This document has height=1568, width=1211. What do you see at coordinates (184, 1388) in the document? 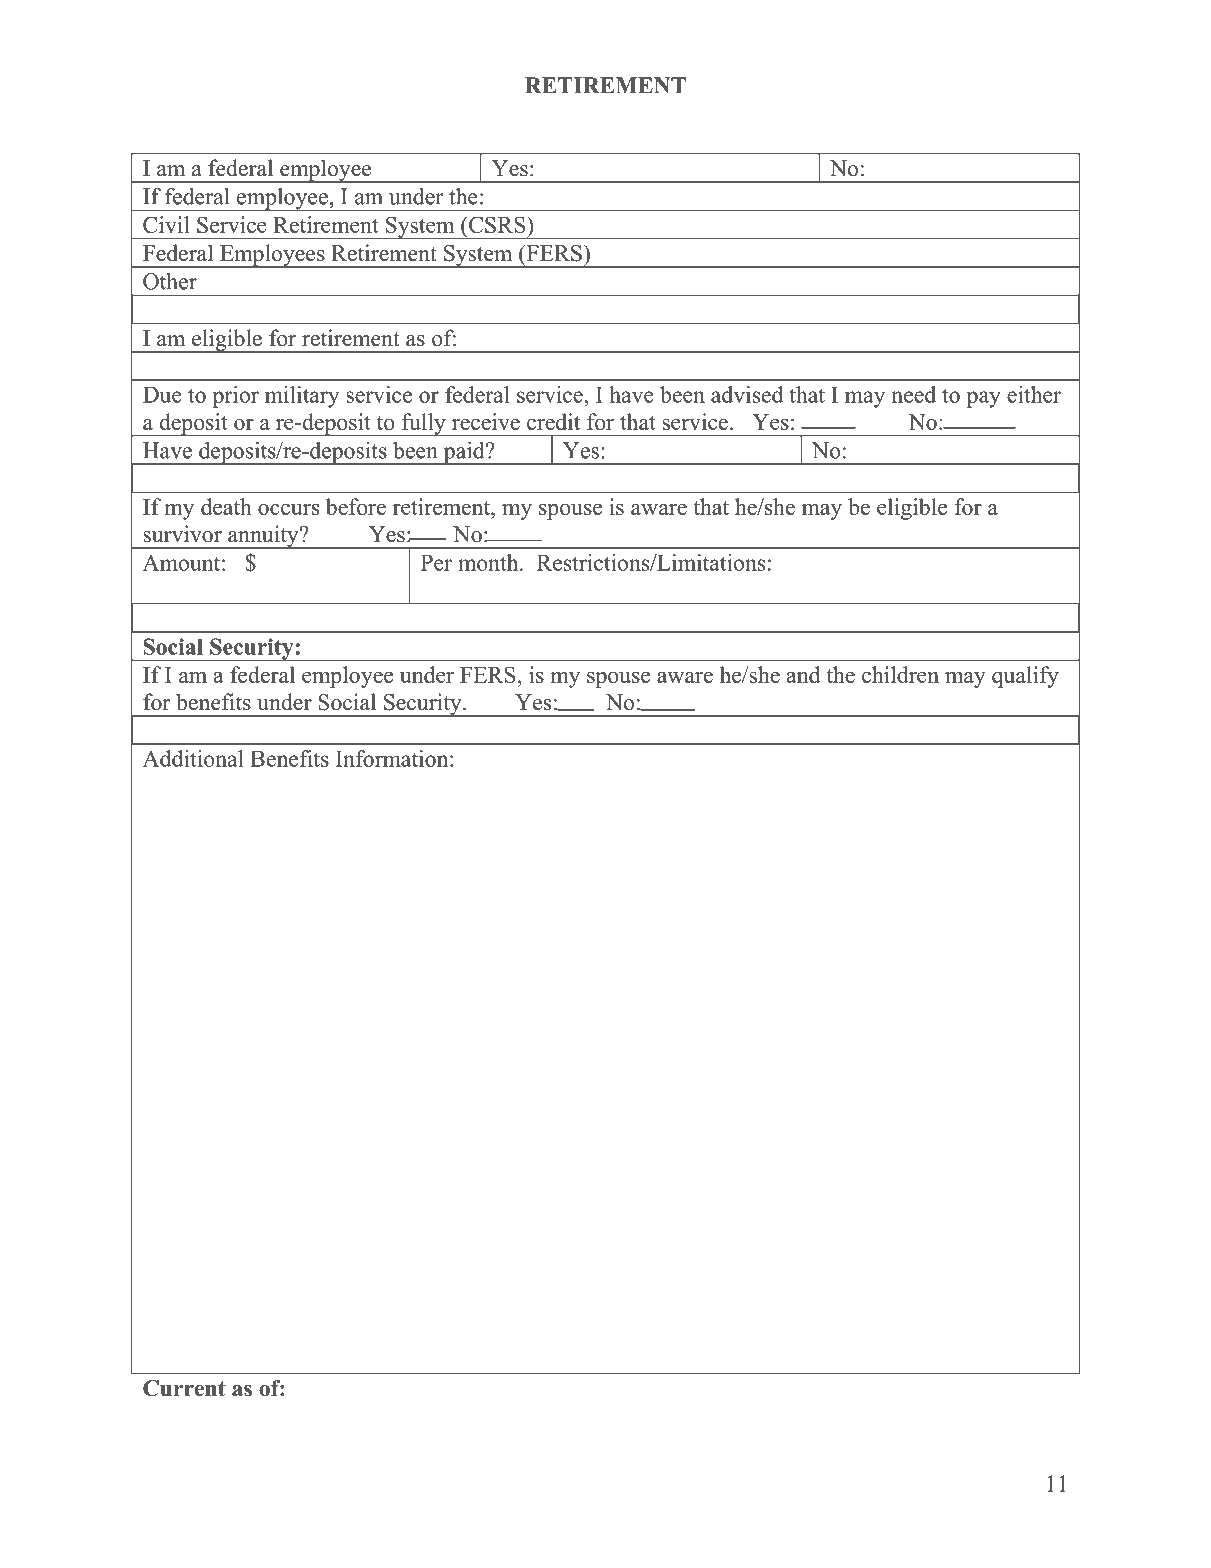
I see `Current` at bounding box center [184, 1388].
